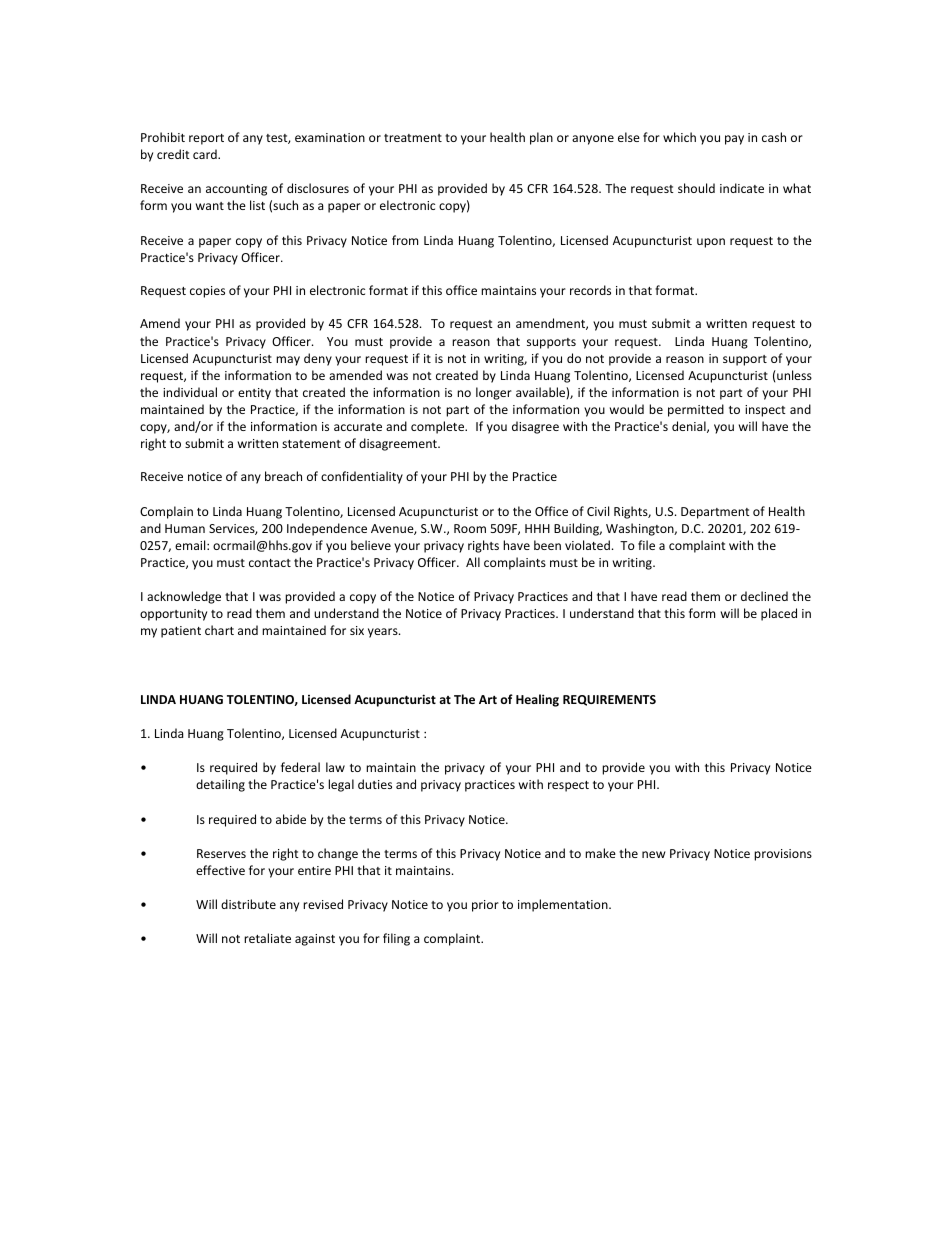 Image resolution: width=952 pixels, height=1233 pixels. Describe the element at coordinates (494, 393) in the screenshot. I see `longer` at that location.
